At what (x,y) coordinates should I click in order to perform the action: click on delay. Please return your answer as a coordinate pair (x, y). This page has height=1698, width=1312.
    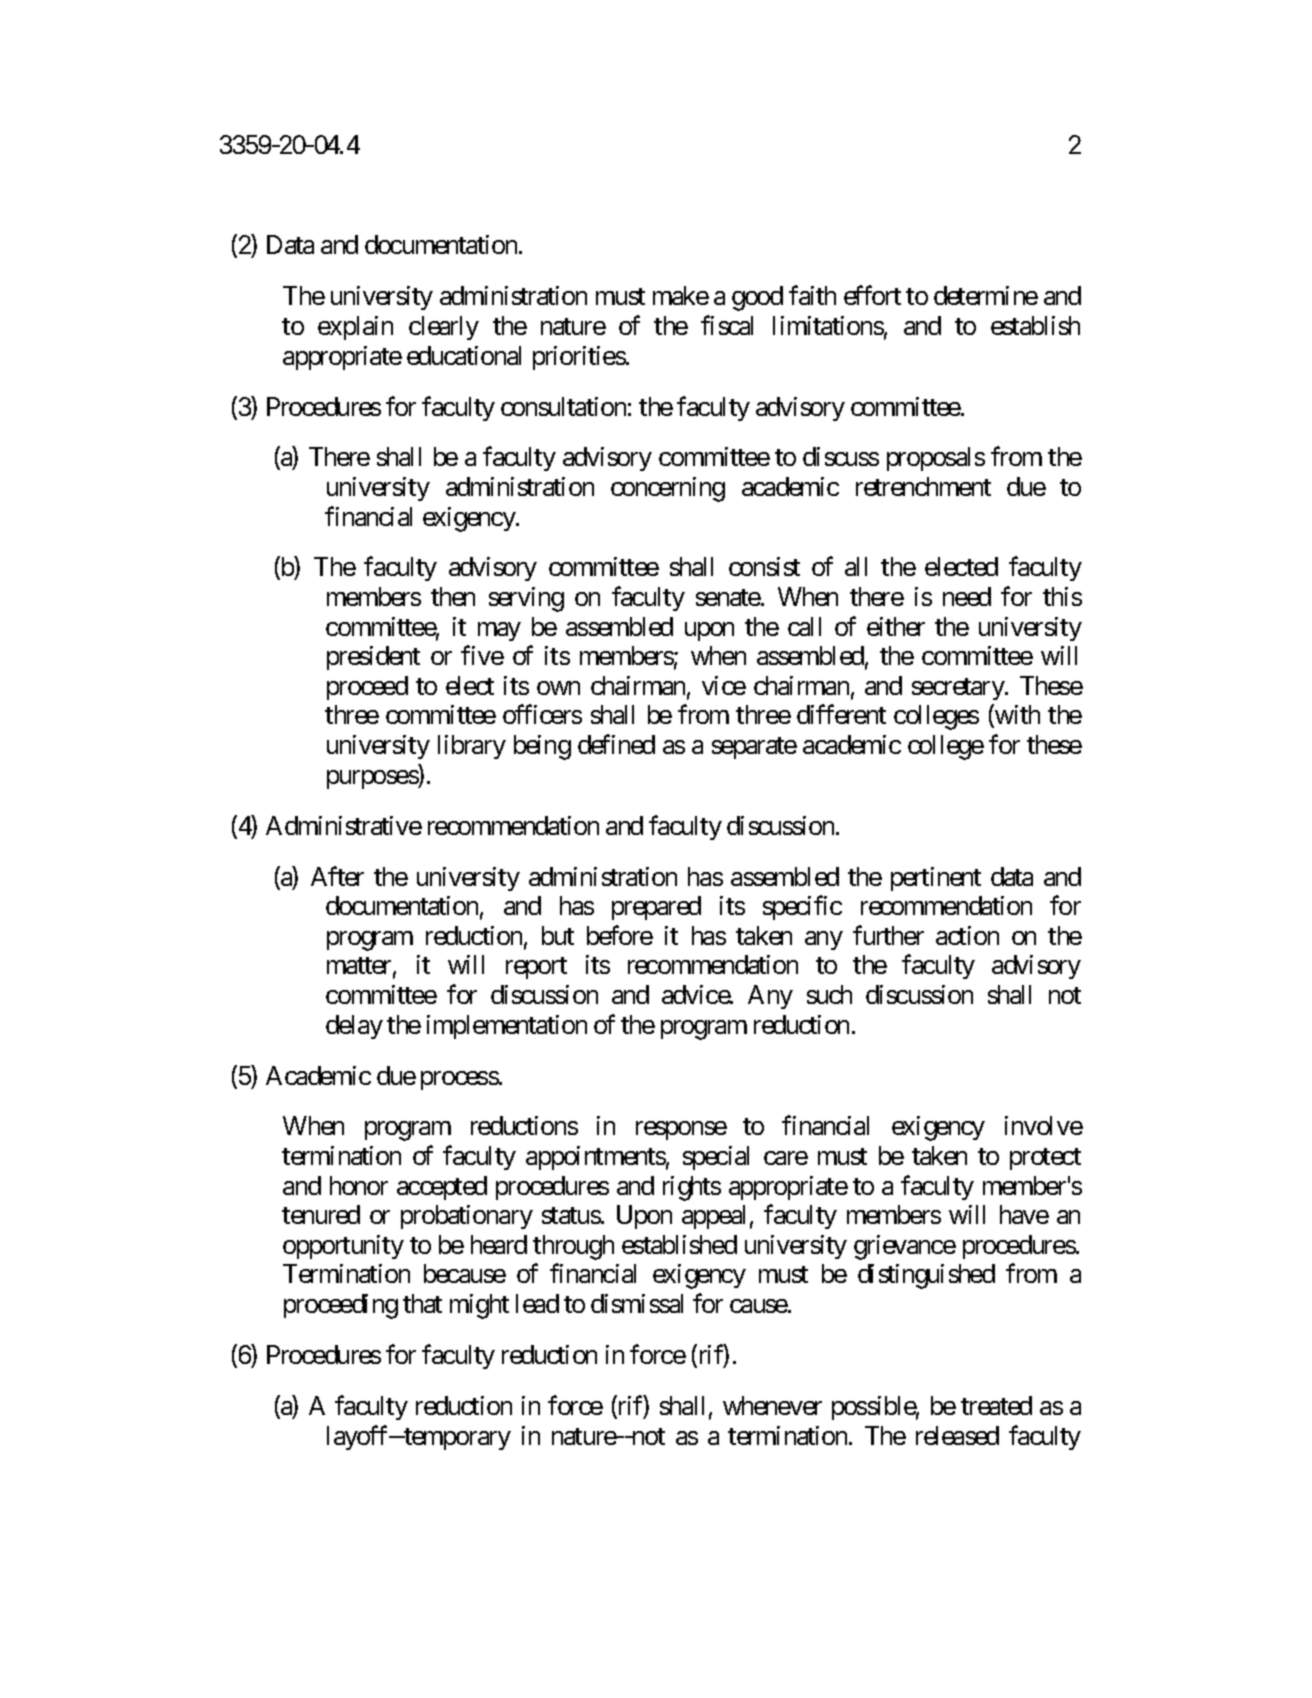
    Looking at the image, I should click on (354, 1027).
